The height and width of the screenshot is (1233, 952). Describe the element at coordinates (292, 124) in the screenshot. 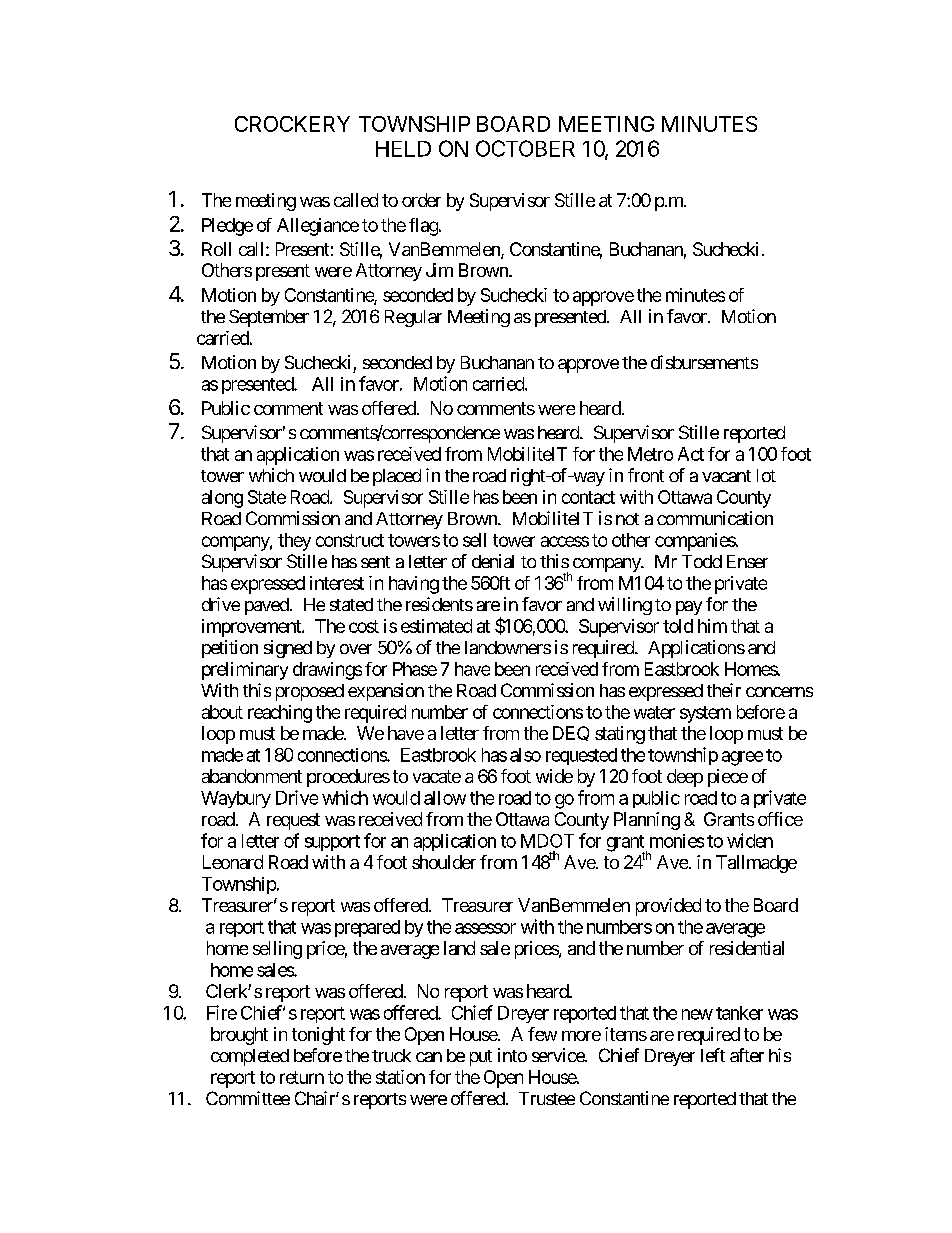

I see `CROCKERY` at that location.
